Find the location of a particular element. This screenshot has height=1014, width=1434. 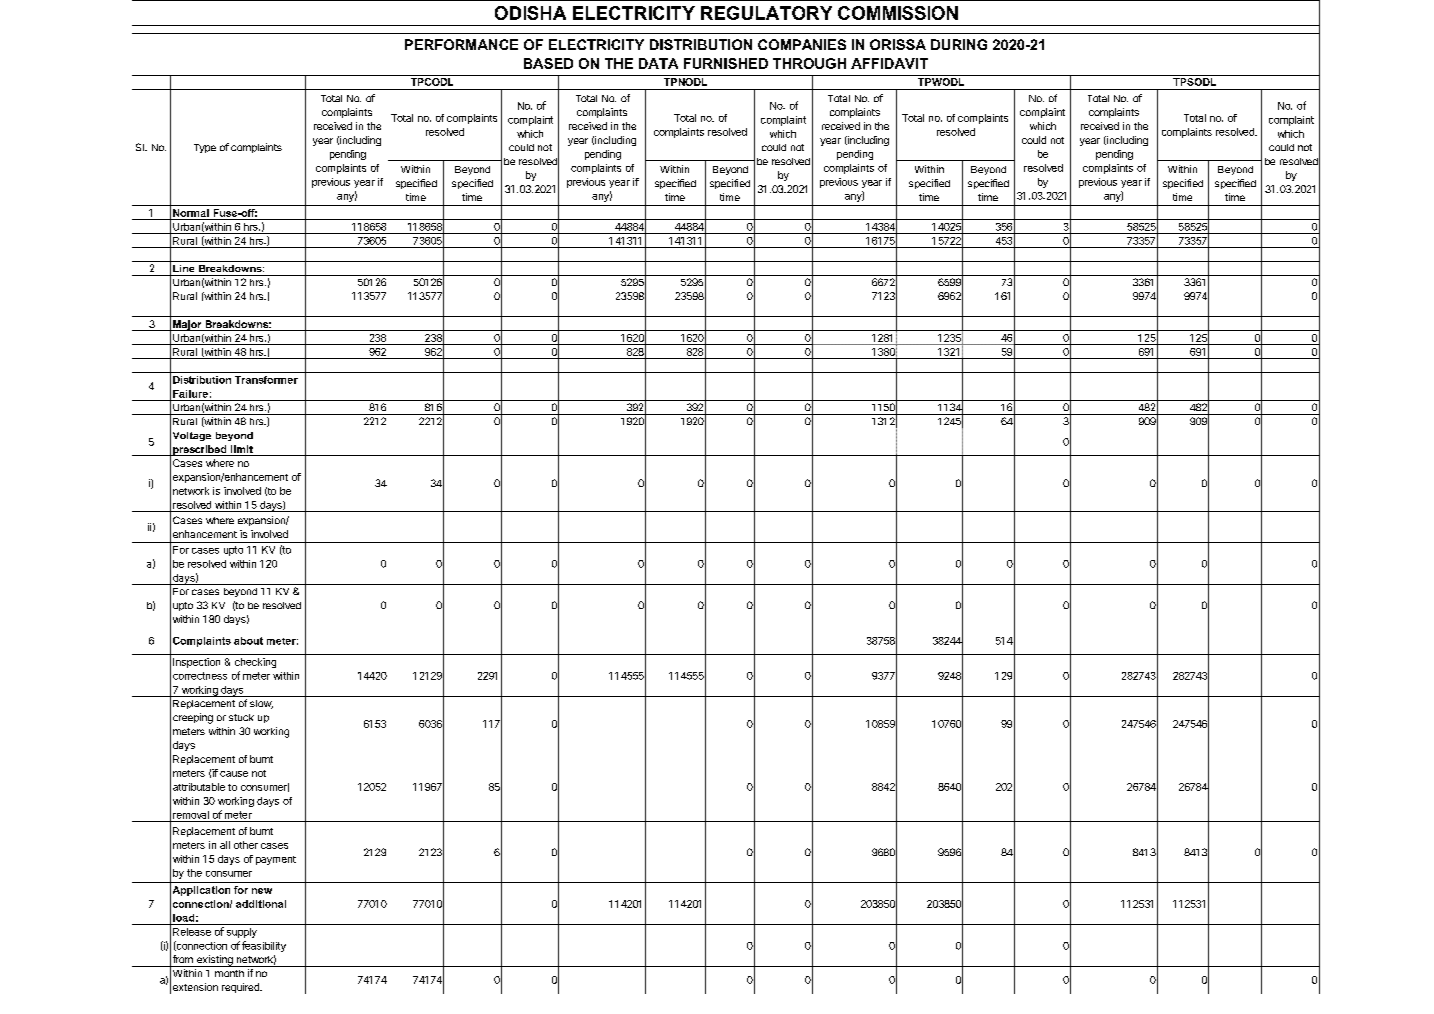

limit is located at coordinates (242, 450).
